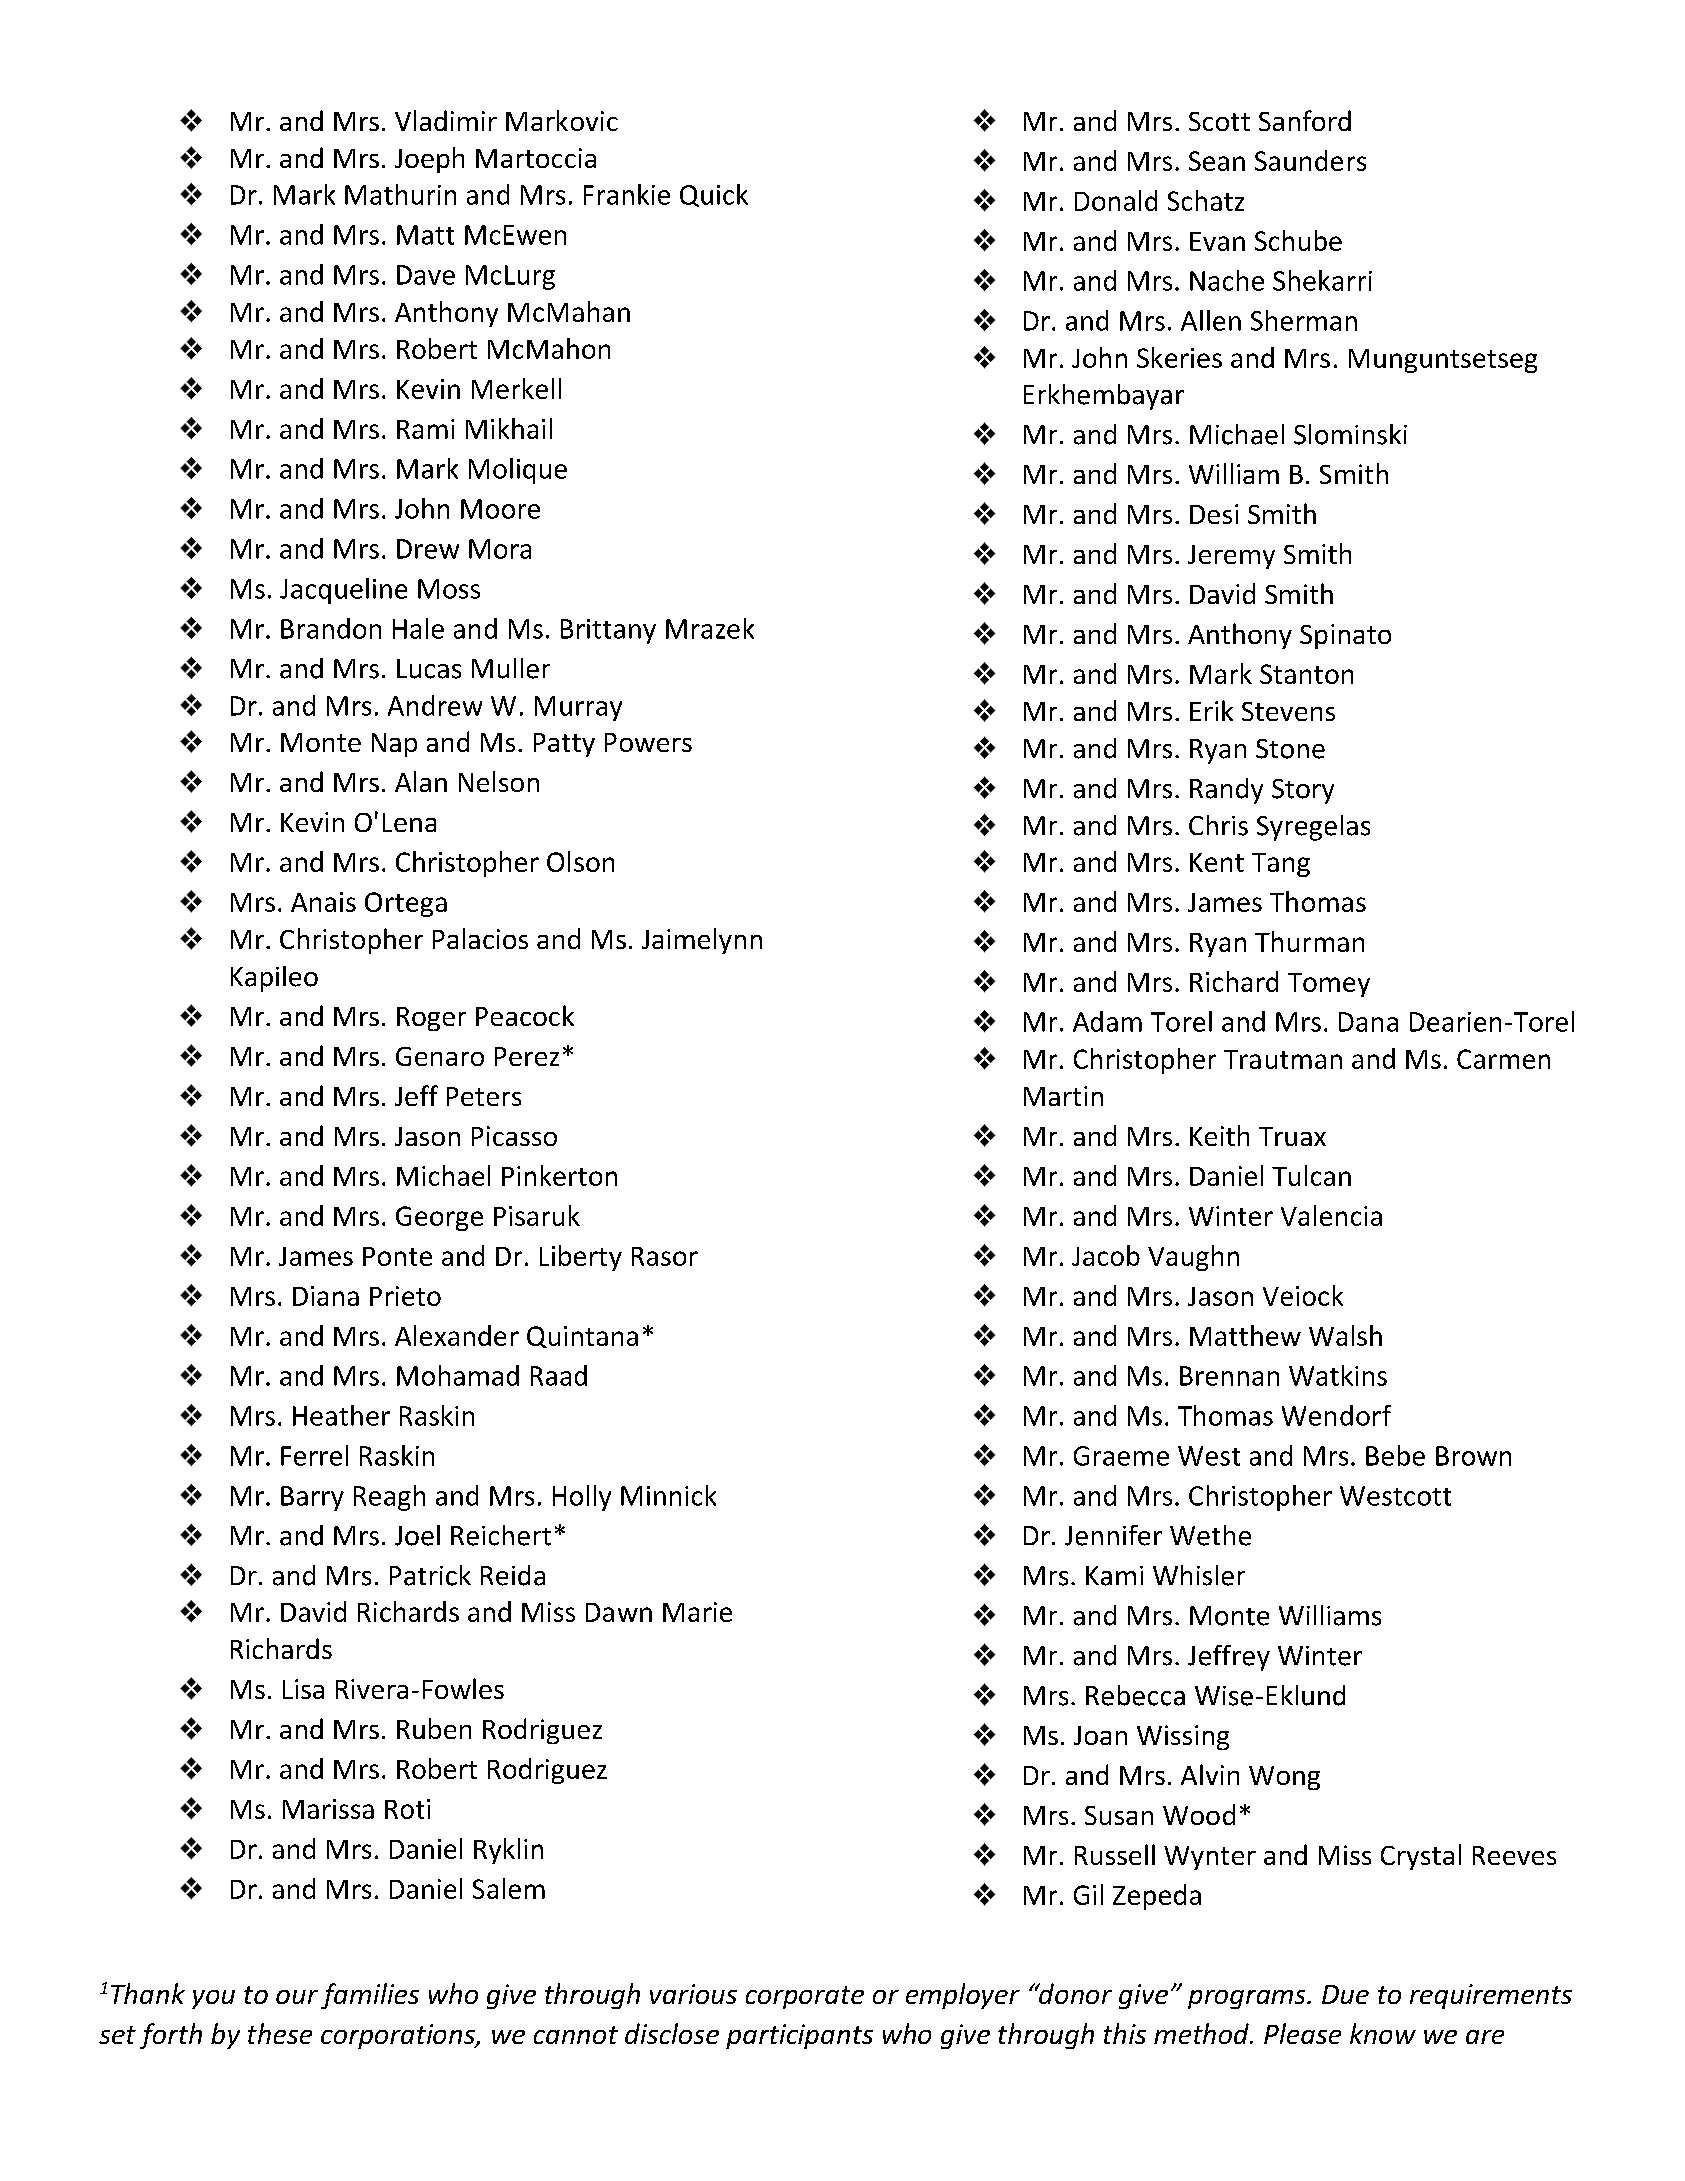  What do you see at coordinates (805, 1997) in the page?
I see `corporate` at bounding box center [805, 1997].
